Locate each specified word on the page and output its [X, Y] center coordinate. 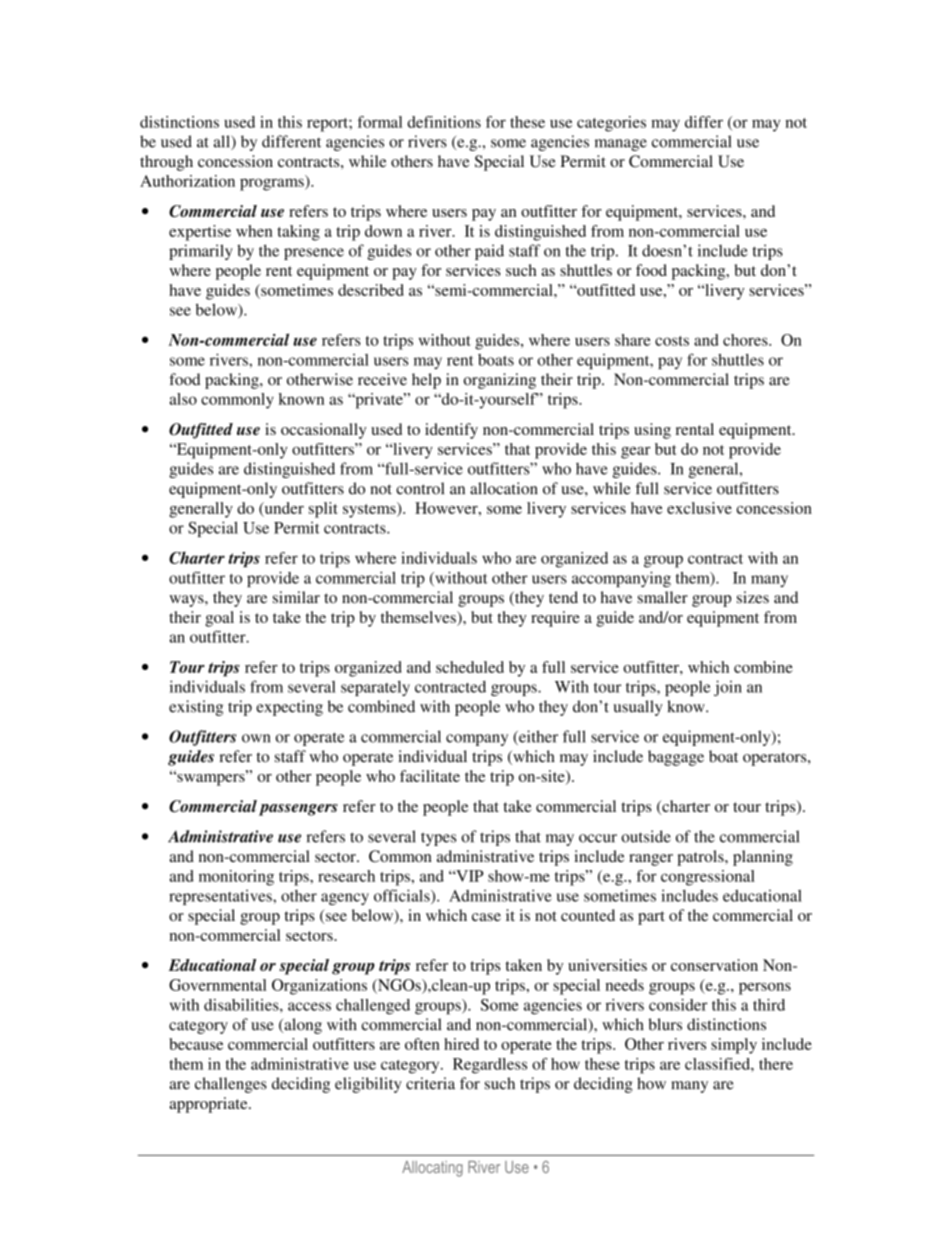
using [652, 431]
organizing [500, 381]
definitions [444, 122]
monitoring [236, 878]
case [486, 917]
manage [621, 145]
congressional [708, 878]
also [183, 399]
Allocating [432, 1169]
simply [734, 1046]
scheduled [470, 667]
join [728, 688]
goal [219, 619]
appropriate [209, 1105]
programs [273, 184]
